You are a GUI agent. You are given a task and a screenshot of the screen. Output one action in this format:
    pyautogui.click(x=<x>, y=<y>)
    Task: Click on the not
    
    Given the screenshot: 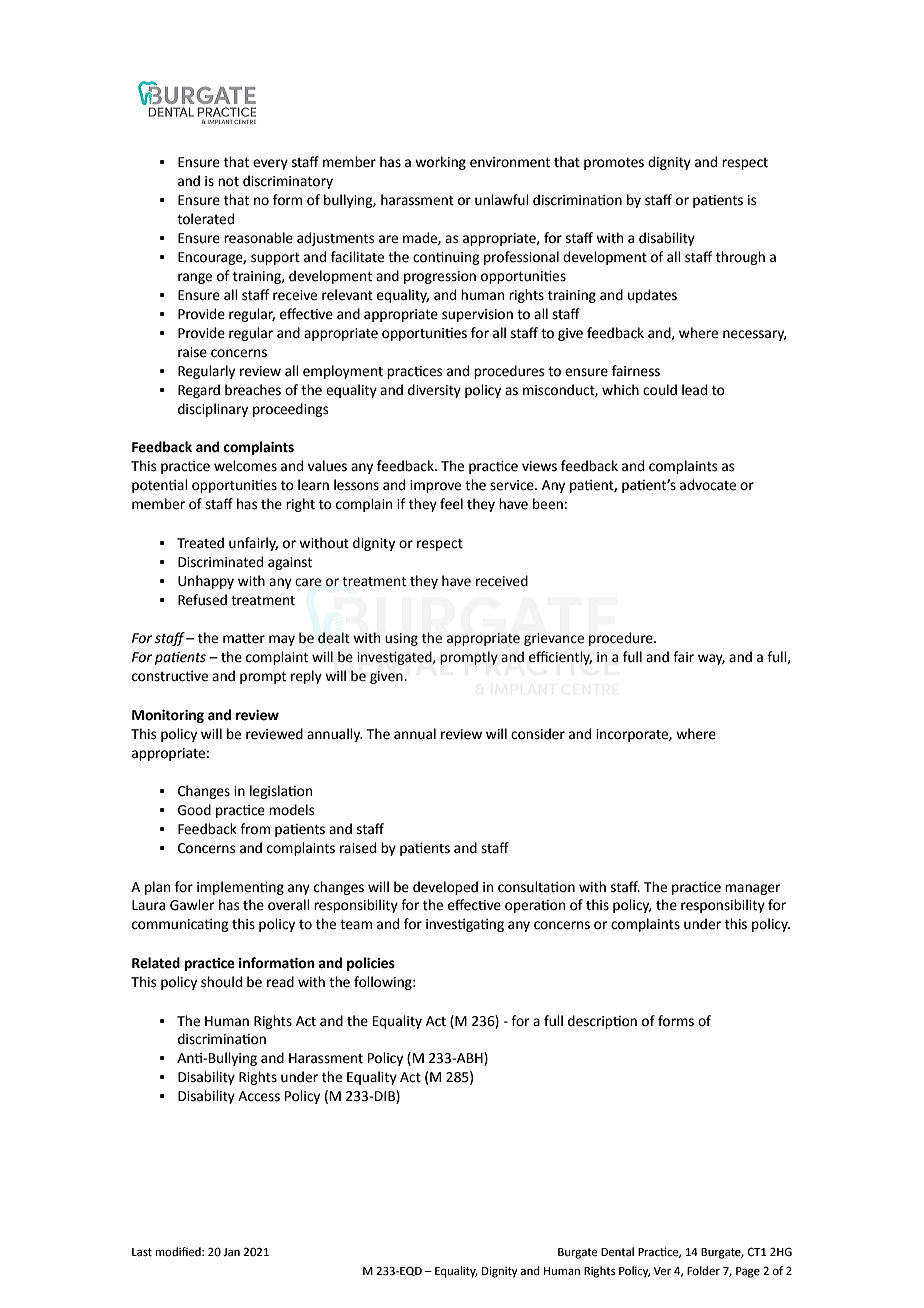 What is the action you would take?
    pyautogui.click(x=228, y=182)
